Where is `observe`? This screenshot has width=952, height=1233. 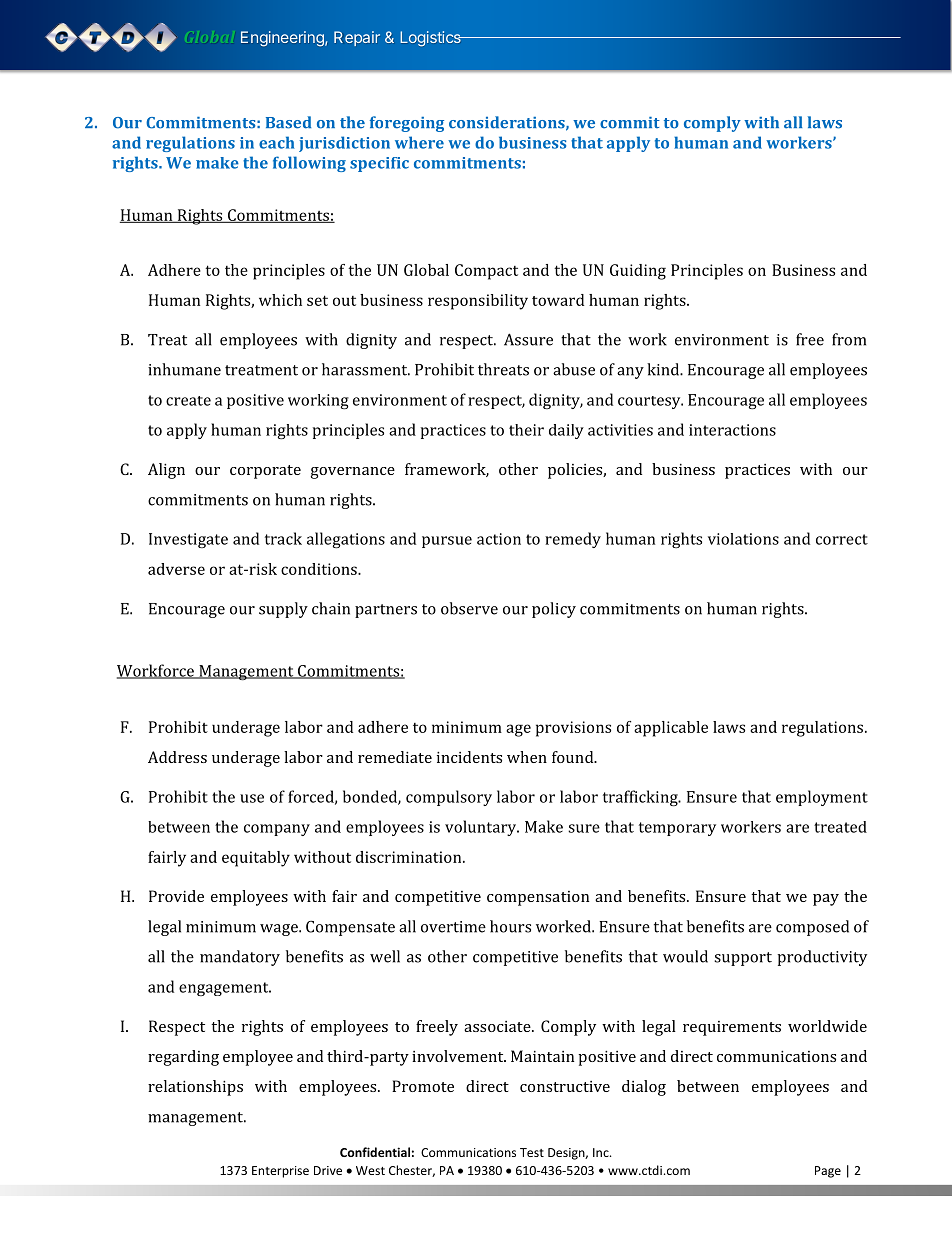 observe is located at coordinates (469, 608).
